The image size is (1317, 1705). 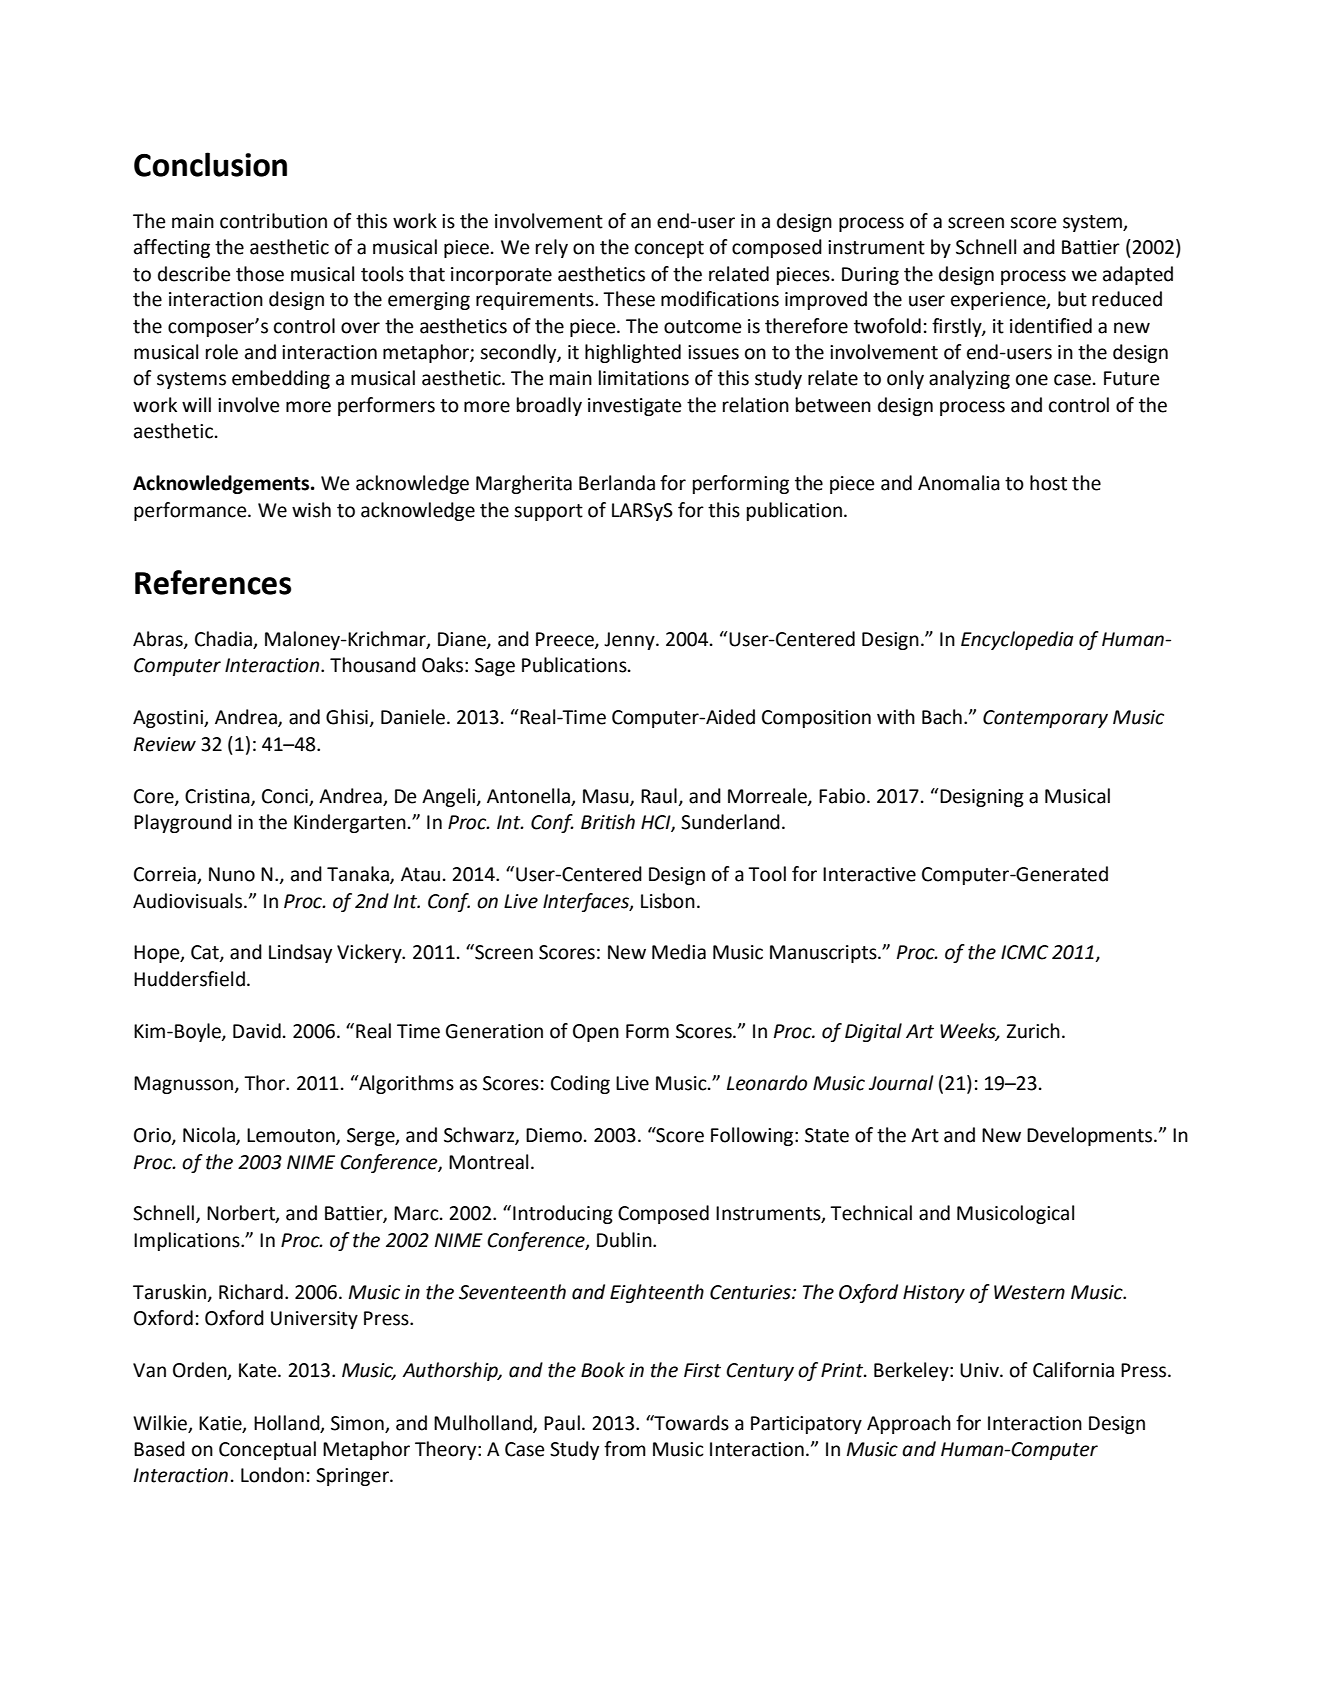 I want to click on adapted, so click(x=1138, y=275).
